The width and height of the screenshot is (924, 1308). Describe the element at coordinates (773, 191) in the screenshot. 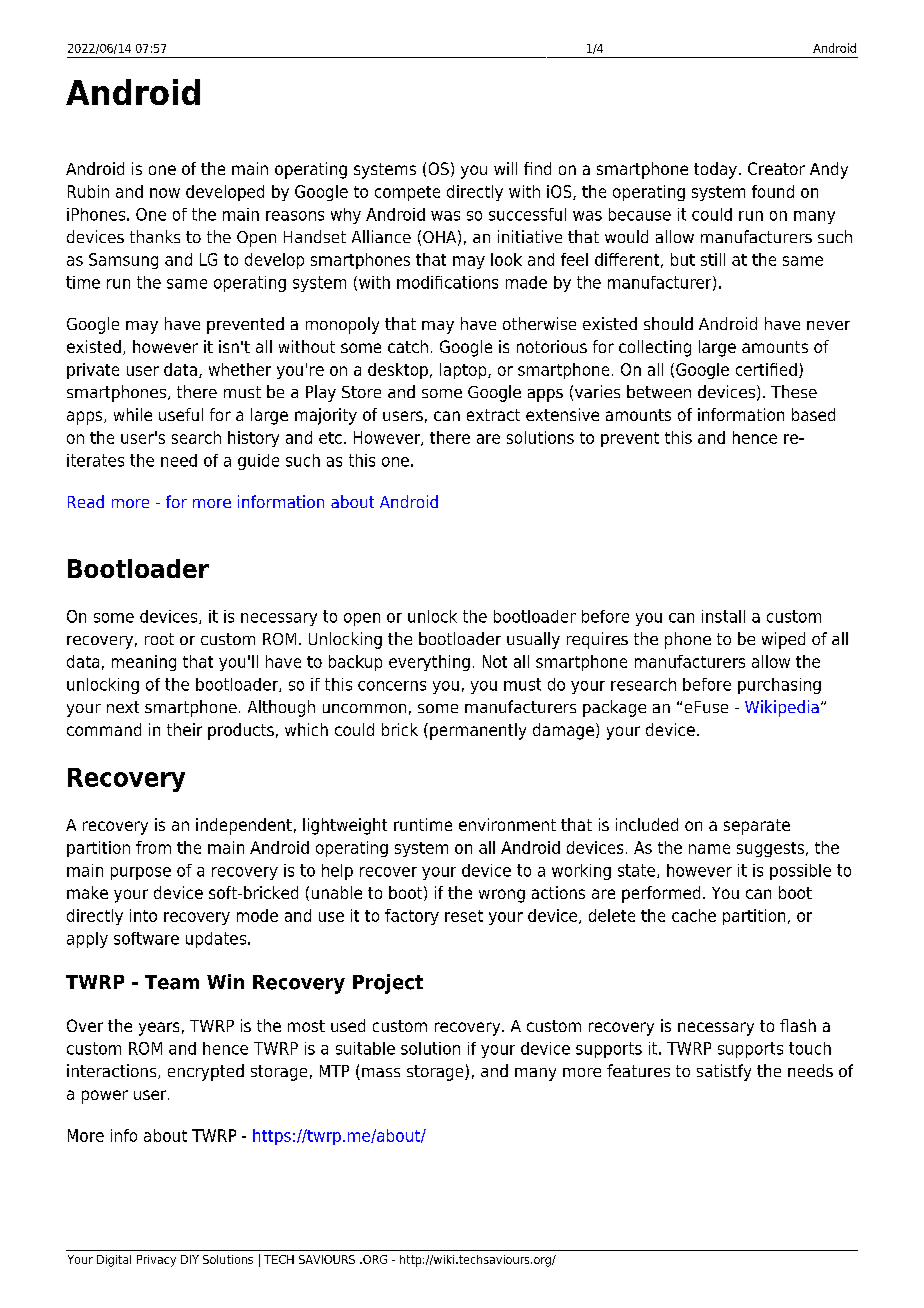

I see `found` at that location.
